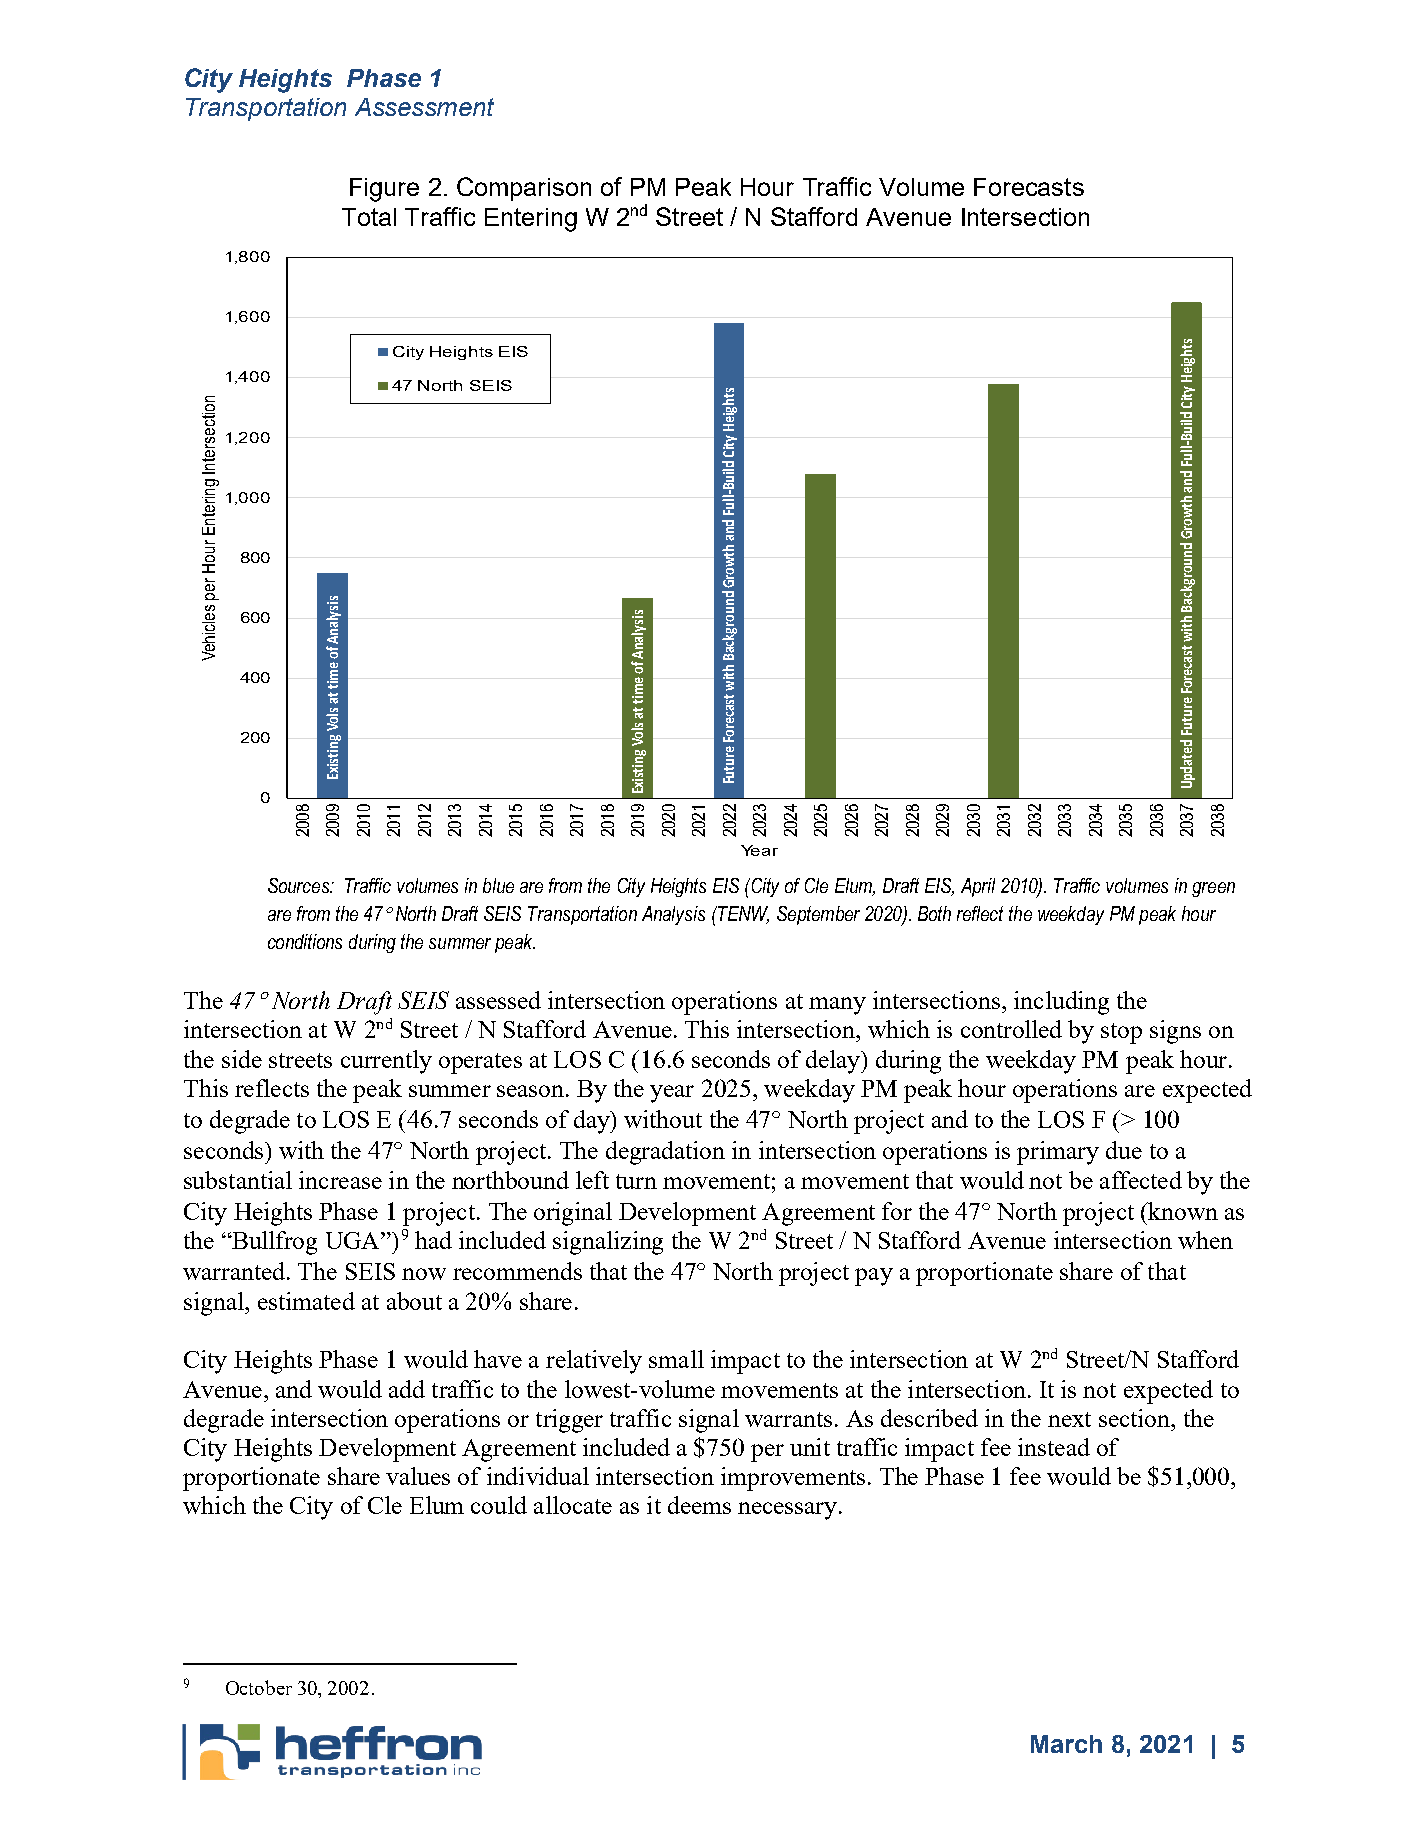 The height and width of the screenshot is (1833, 1416). What do you see at coordinates (818, 915) in the screenshot?
I see `September` at bounding box center [818, 915].
